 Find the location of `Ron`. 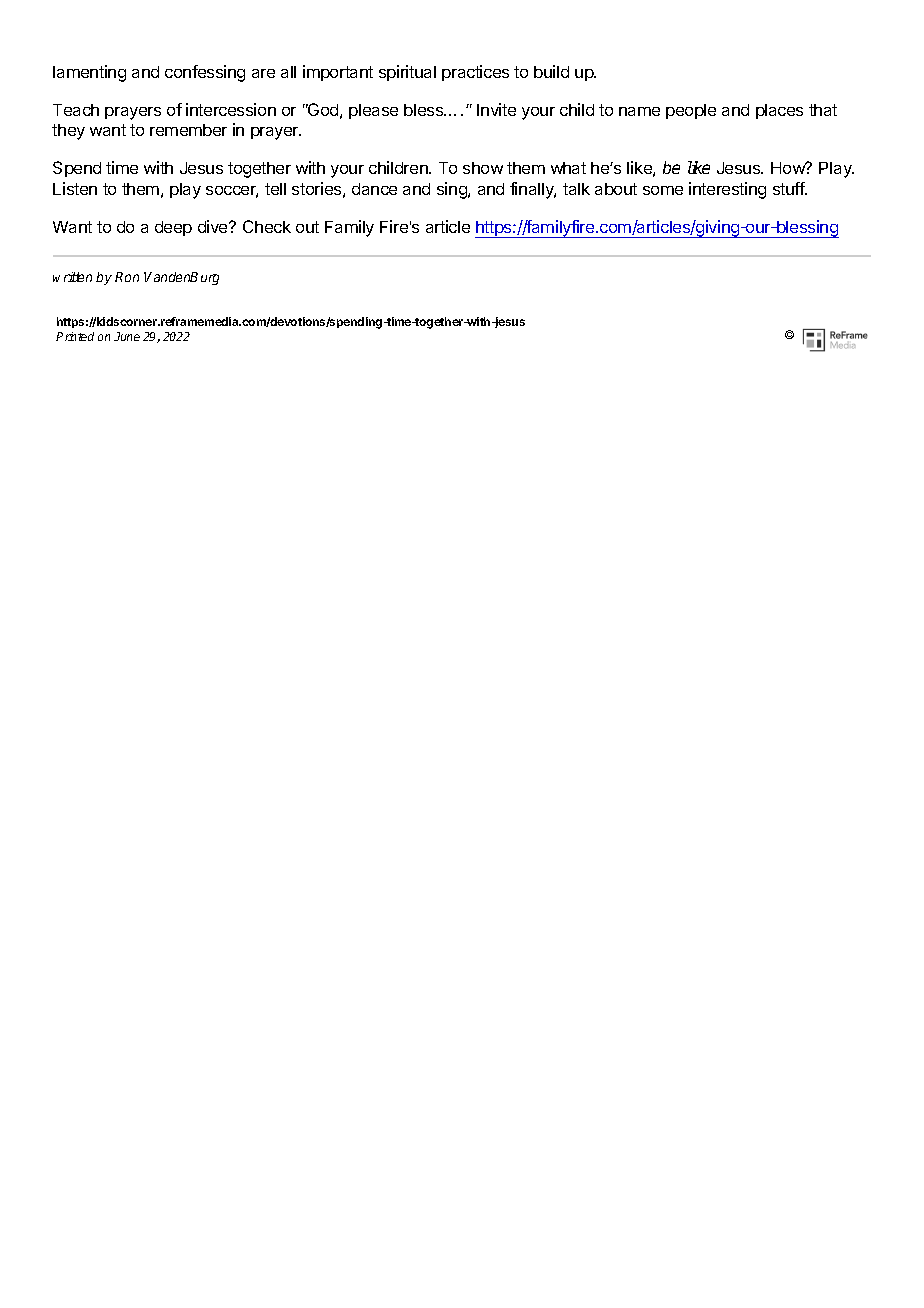

Ron is located at coordinates (127, 277).
